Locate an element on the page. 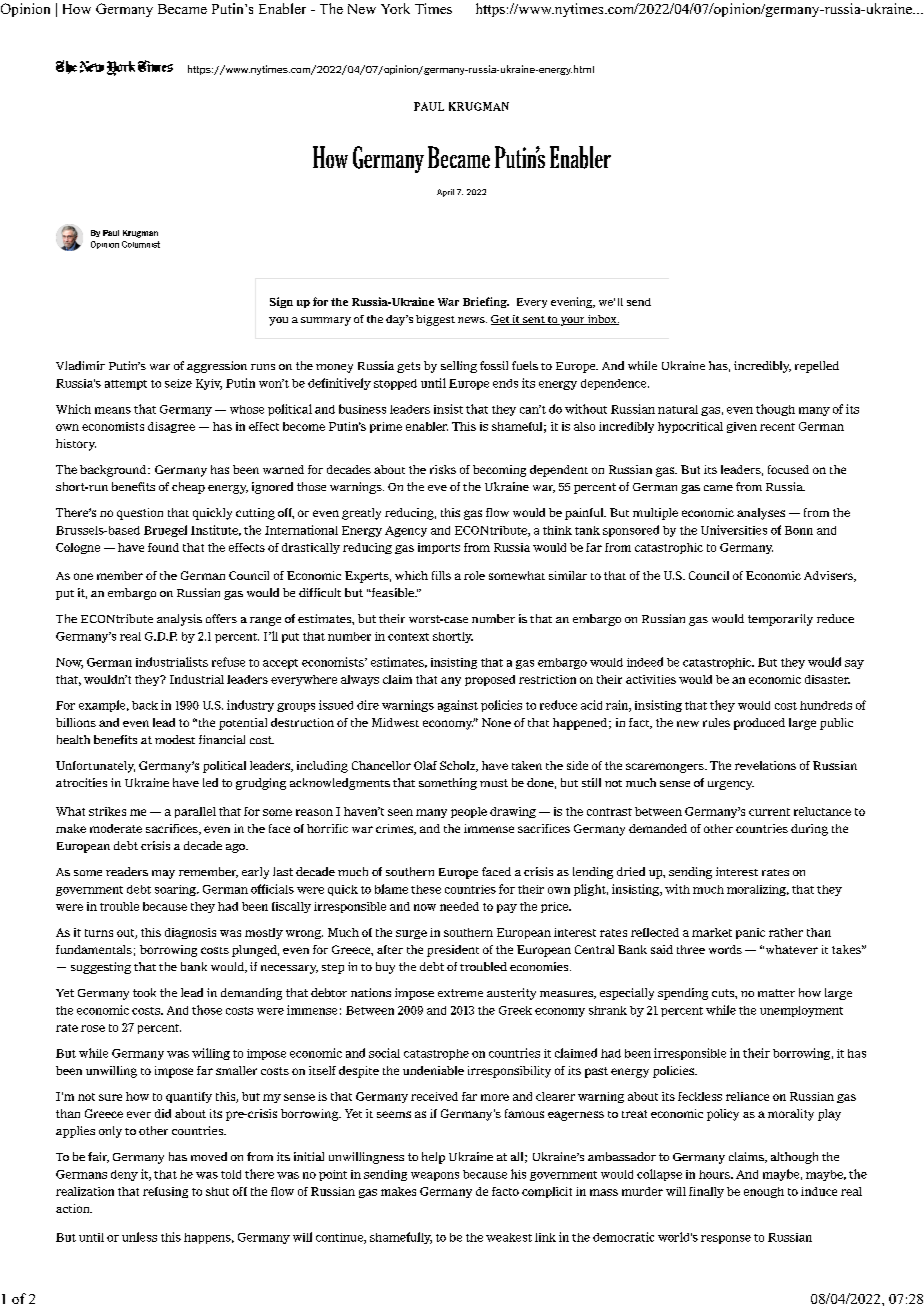 The image size is (924, 1307). weapons is located at coordinates (435, 1176).
